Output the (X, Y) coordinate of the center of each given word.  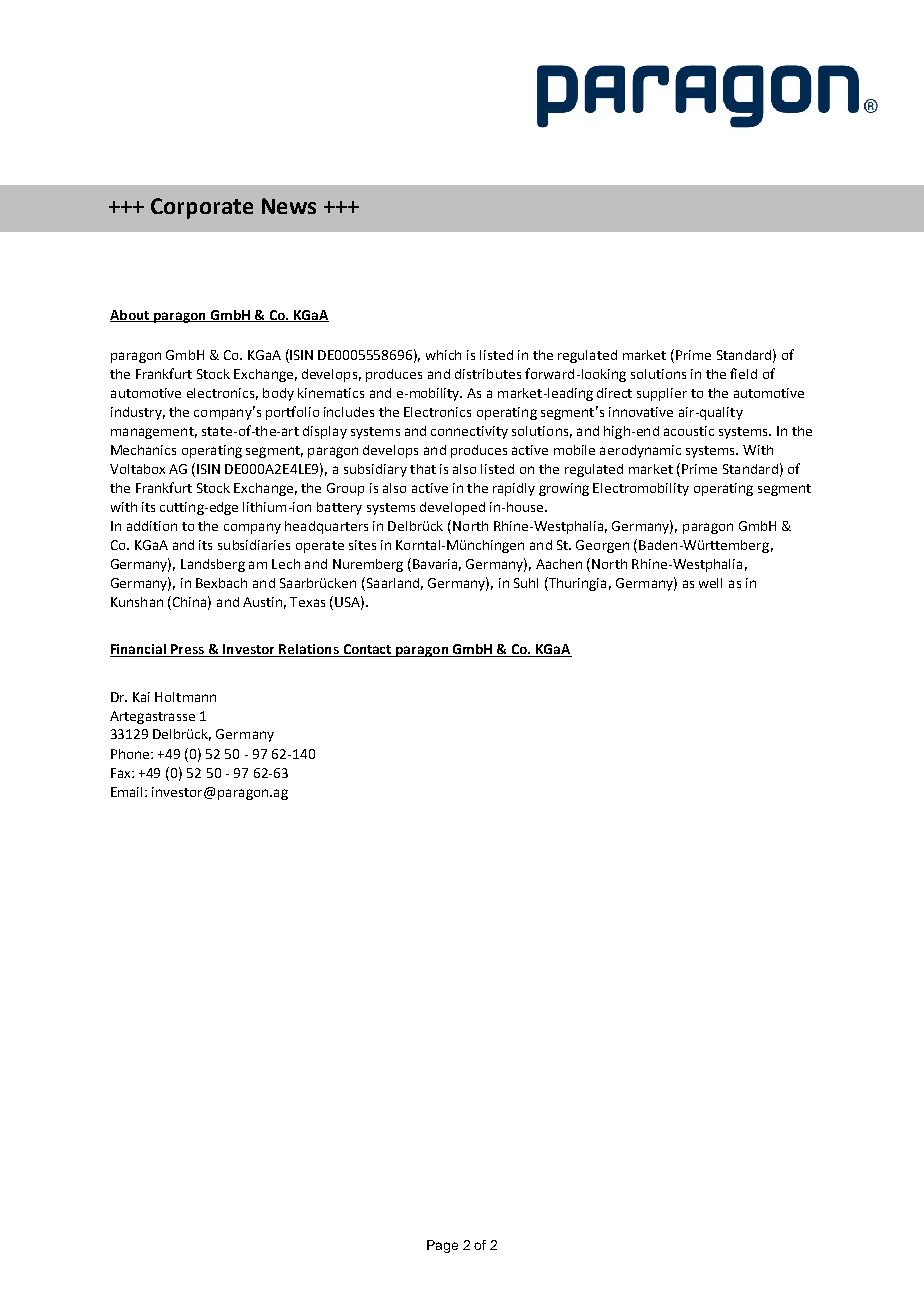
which (443, 355)
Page (442, 1246)
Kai (141, 697)
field (743, 373)
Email (128, 792)
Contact (367, 650)
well (710, 583)
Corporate (202, 208)
